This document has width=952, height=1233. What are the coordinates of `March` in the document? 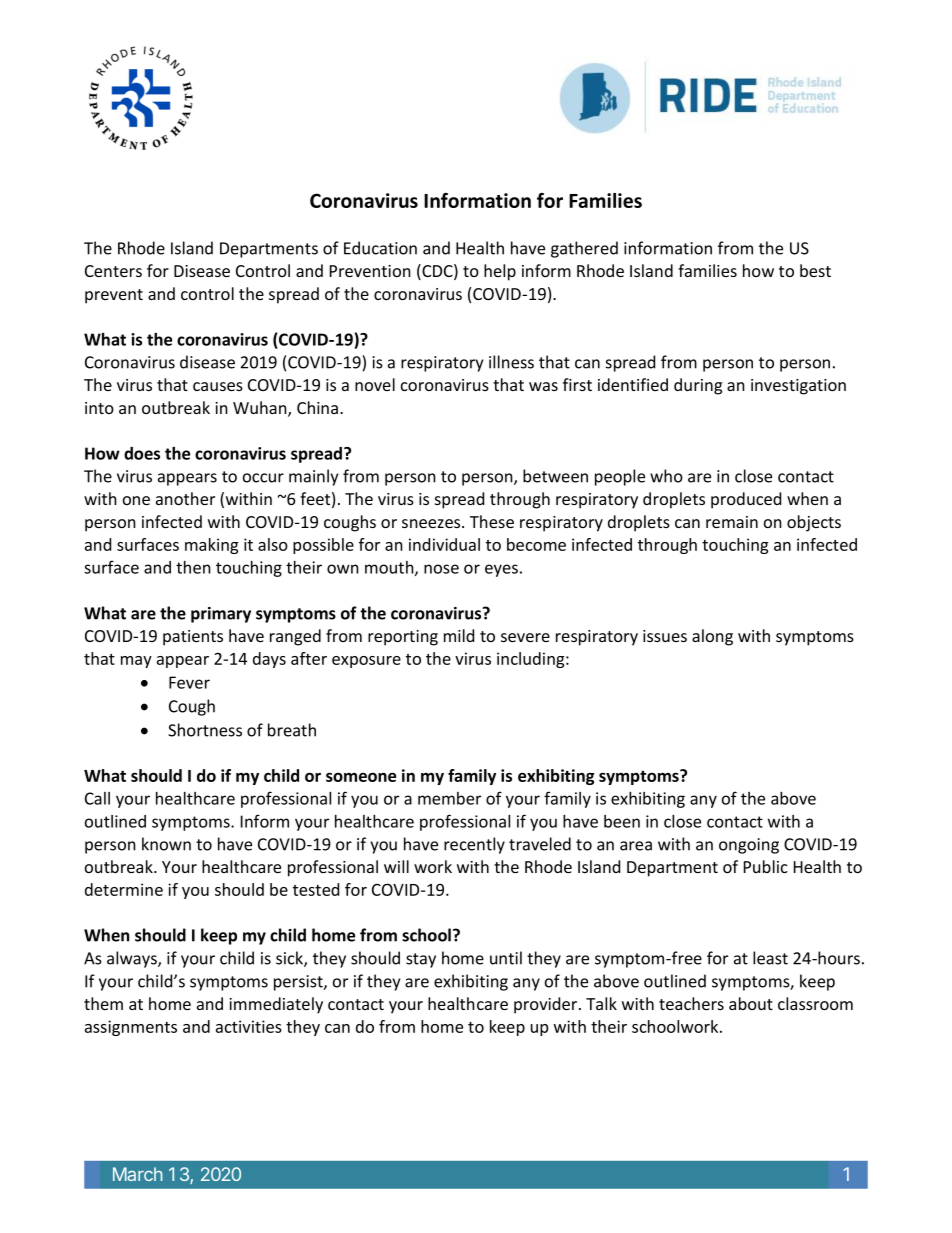 It's located at (138, 1174).
